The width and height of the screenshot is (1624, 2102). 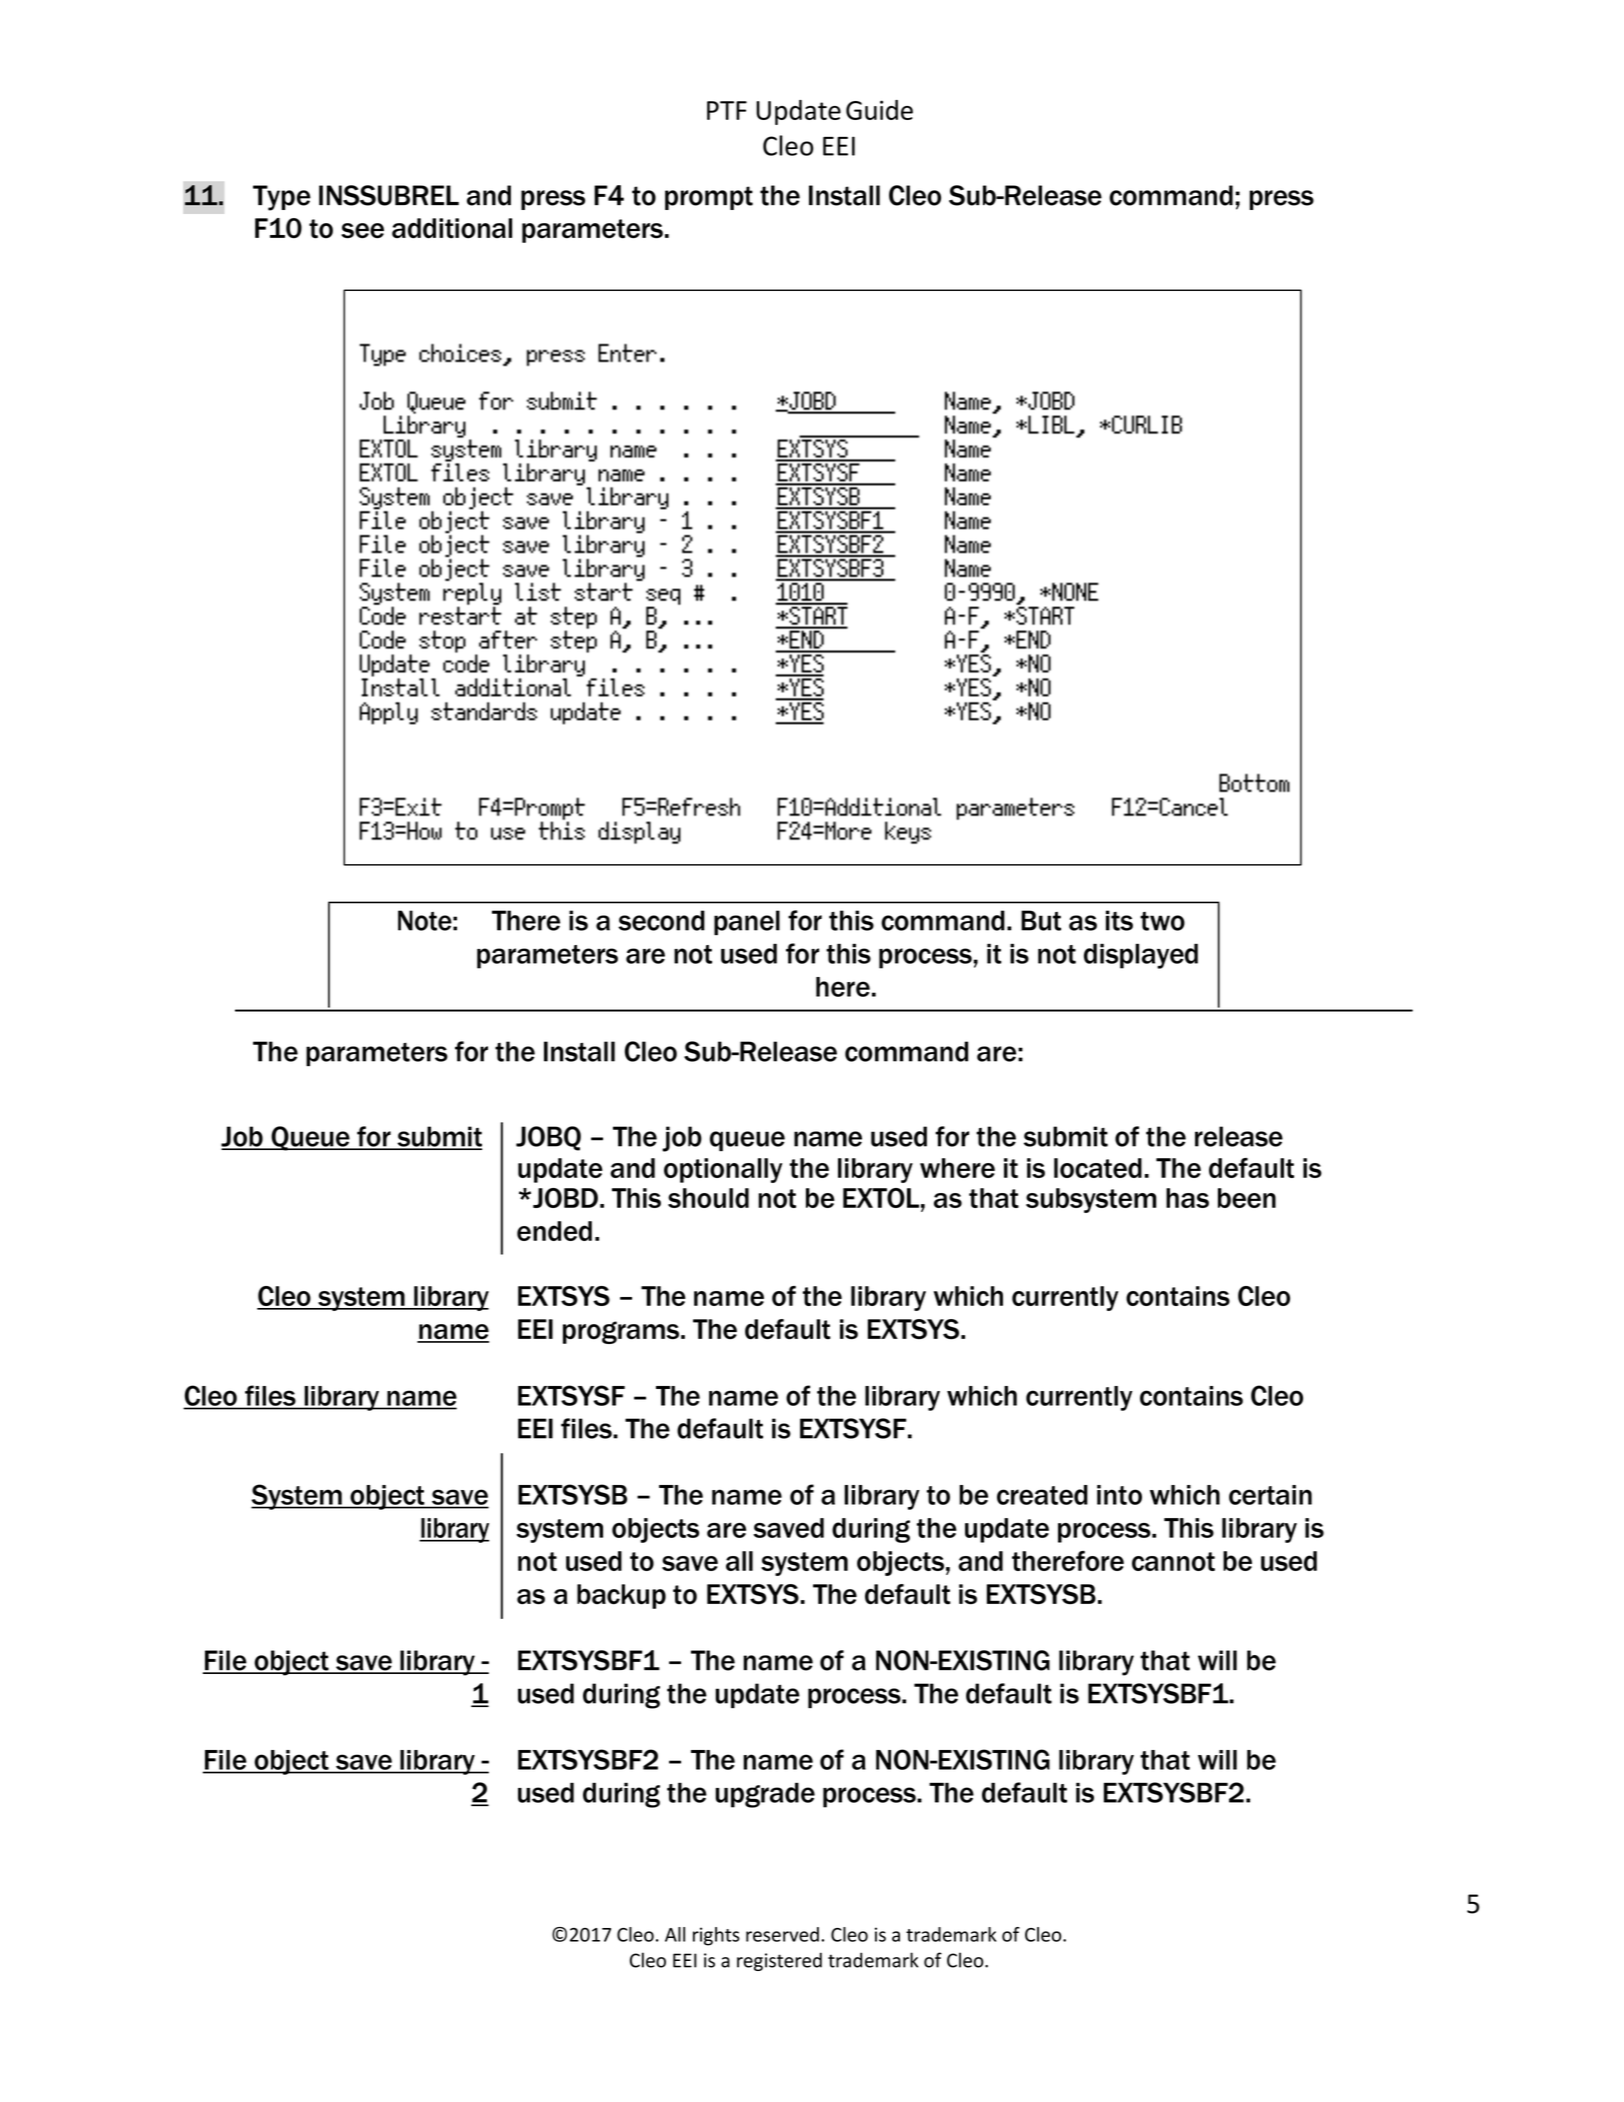 What do you see at coordinates (362, 231) in the screenshot?
I see `see` at bounding box center [362, 231].
